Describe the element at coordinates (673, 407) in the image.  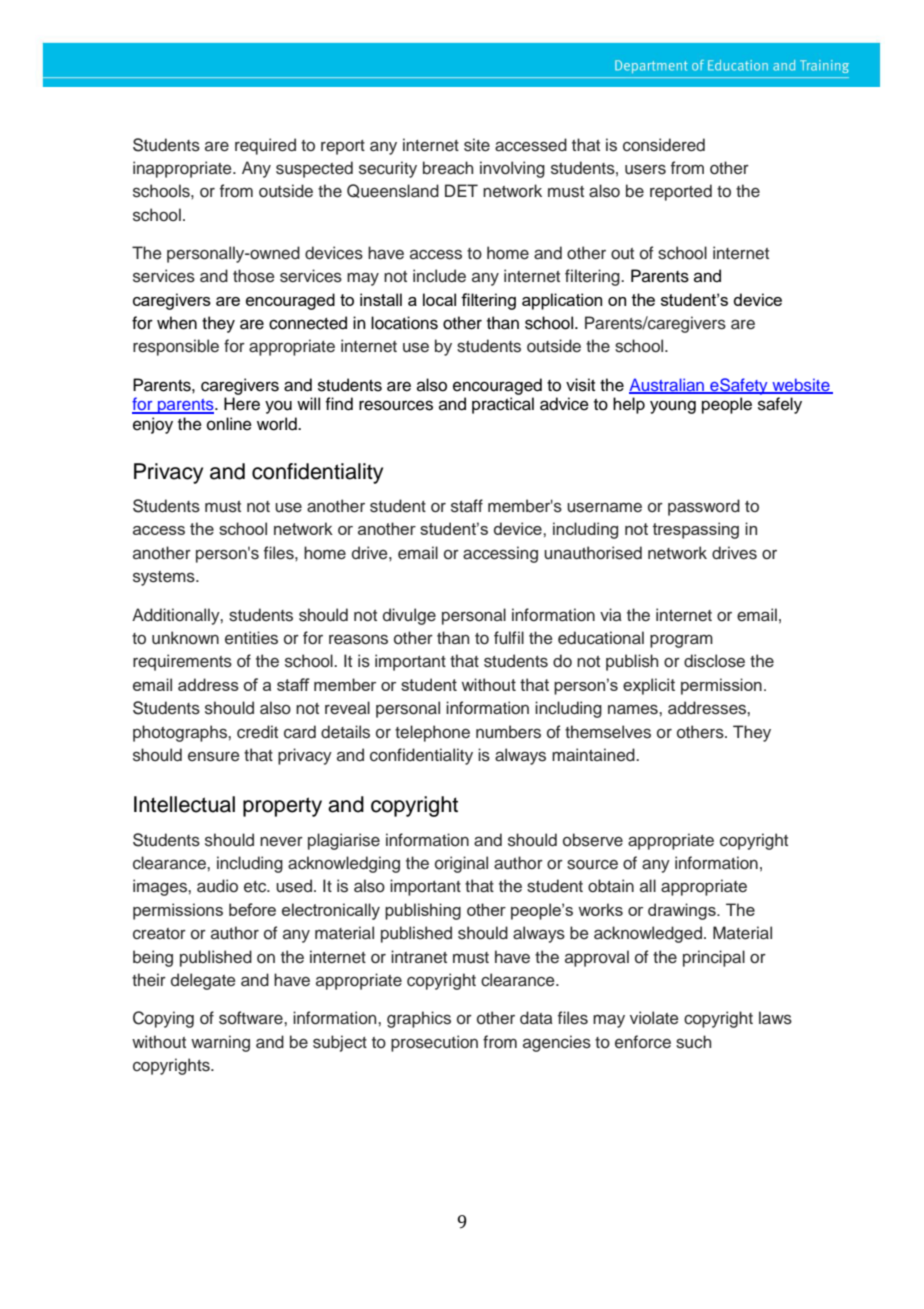
I see `young` at that location.
